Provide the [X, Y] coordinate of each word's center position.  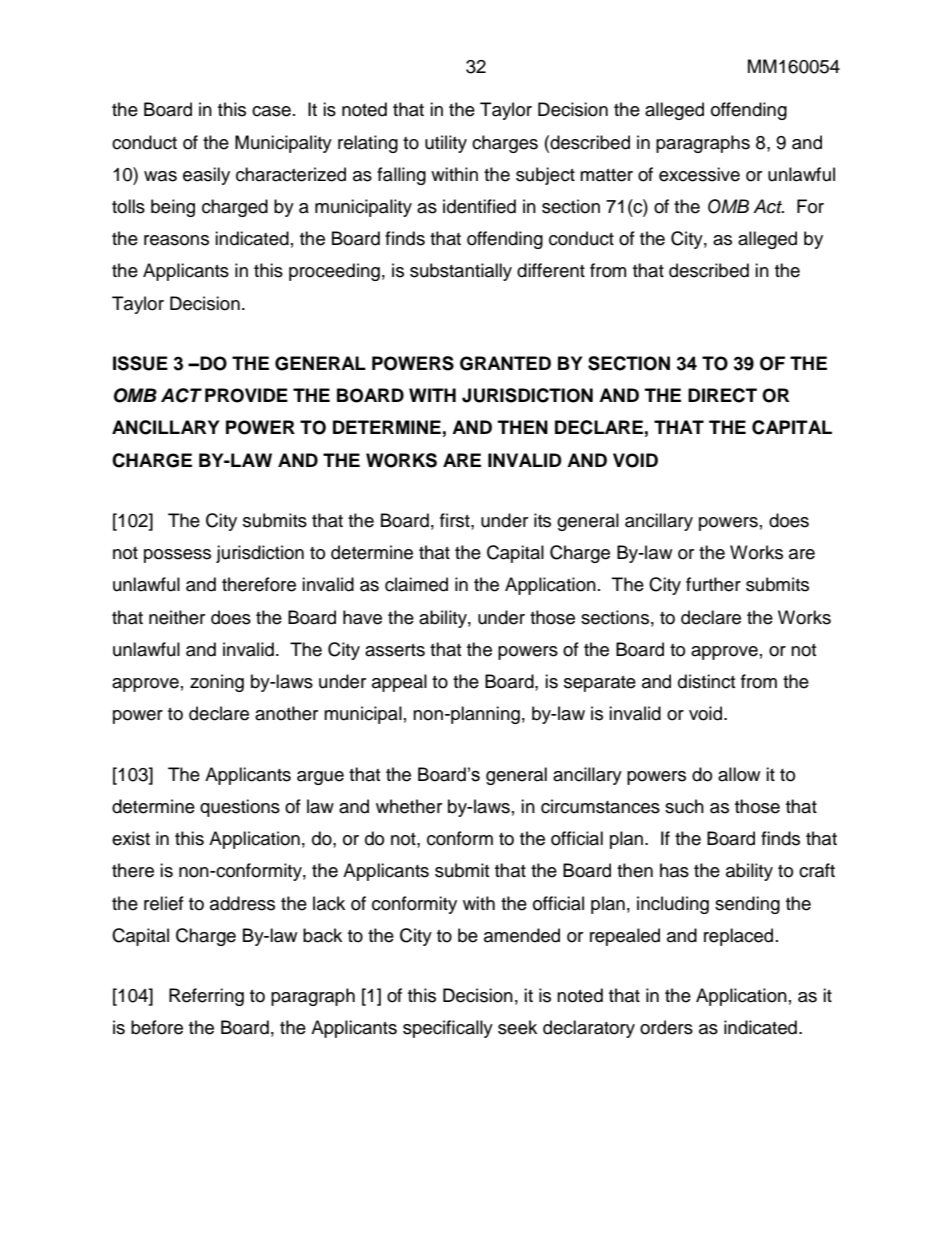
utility [446, 144]
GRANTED [505, 363]
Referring [206, 997]
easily [206, 176]
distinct [706, 681]
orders [666, 1027]
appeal [399, 683]
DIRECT [722, 395]
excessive [699, 174]
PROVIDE [246, 395]
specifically [448, 1029]
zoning [217, 683]
